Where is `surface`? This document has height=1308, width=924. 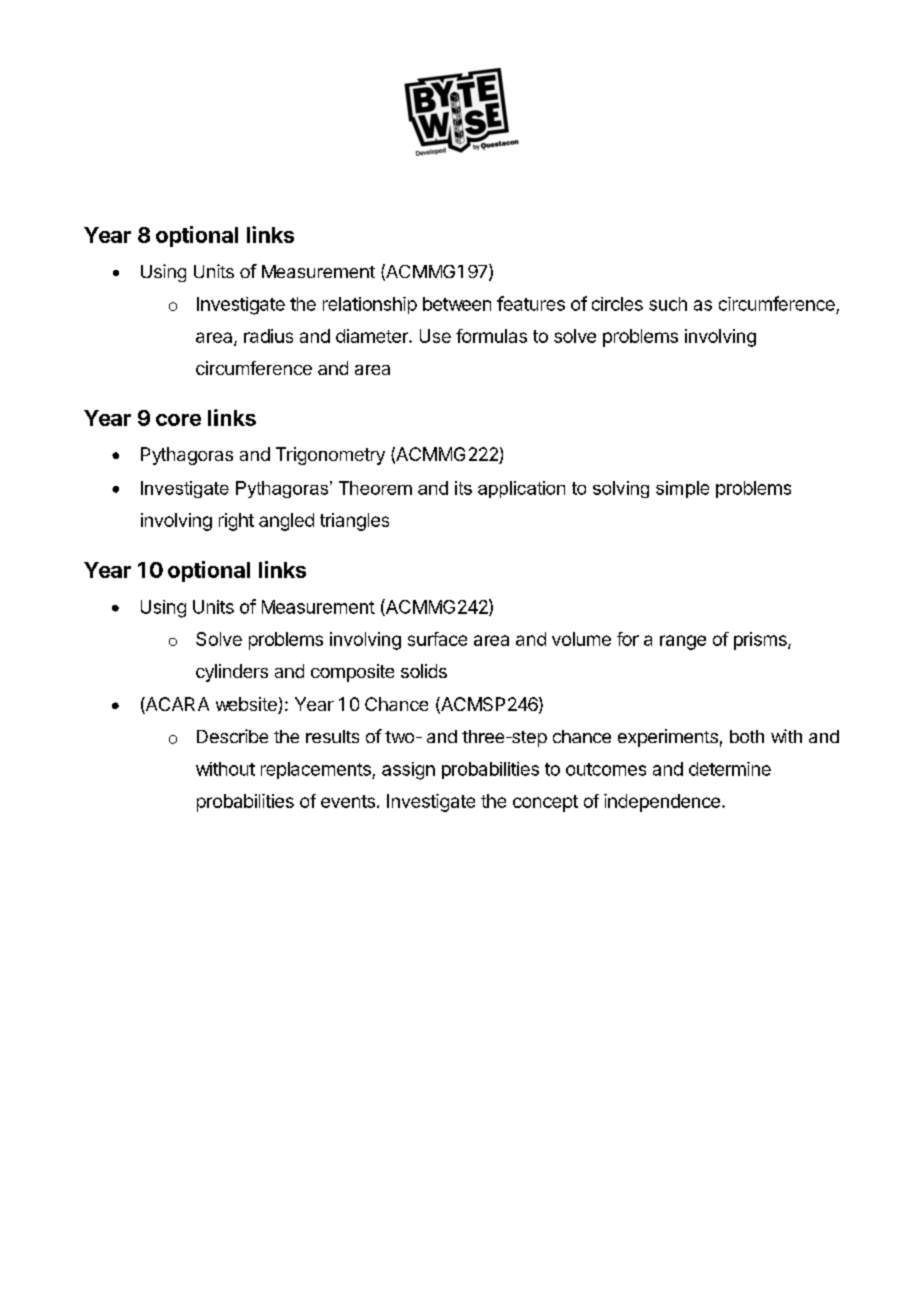
surface is located at coordinates (437, 639).
